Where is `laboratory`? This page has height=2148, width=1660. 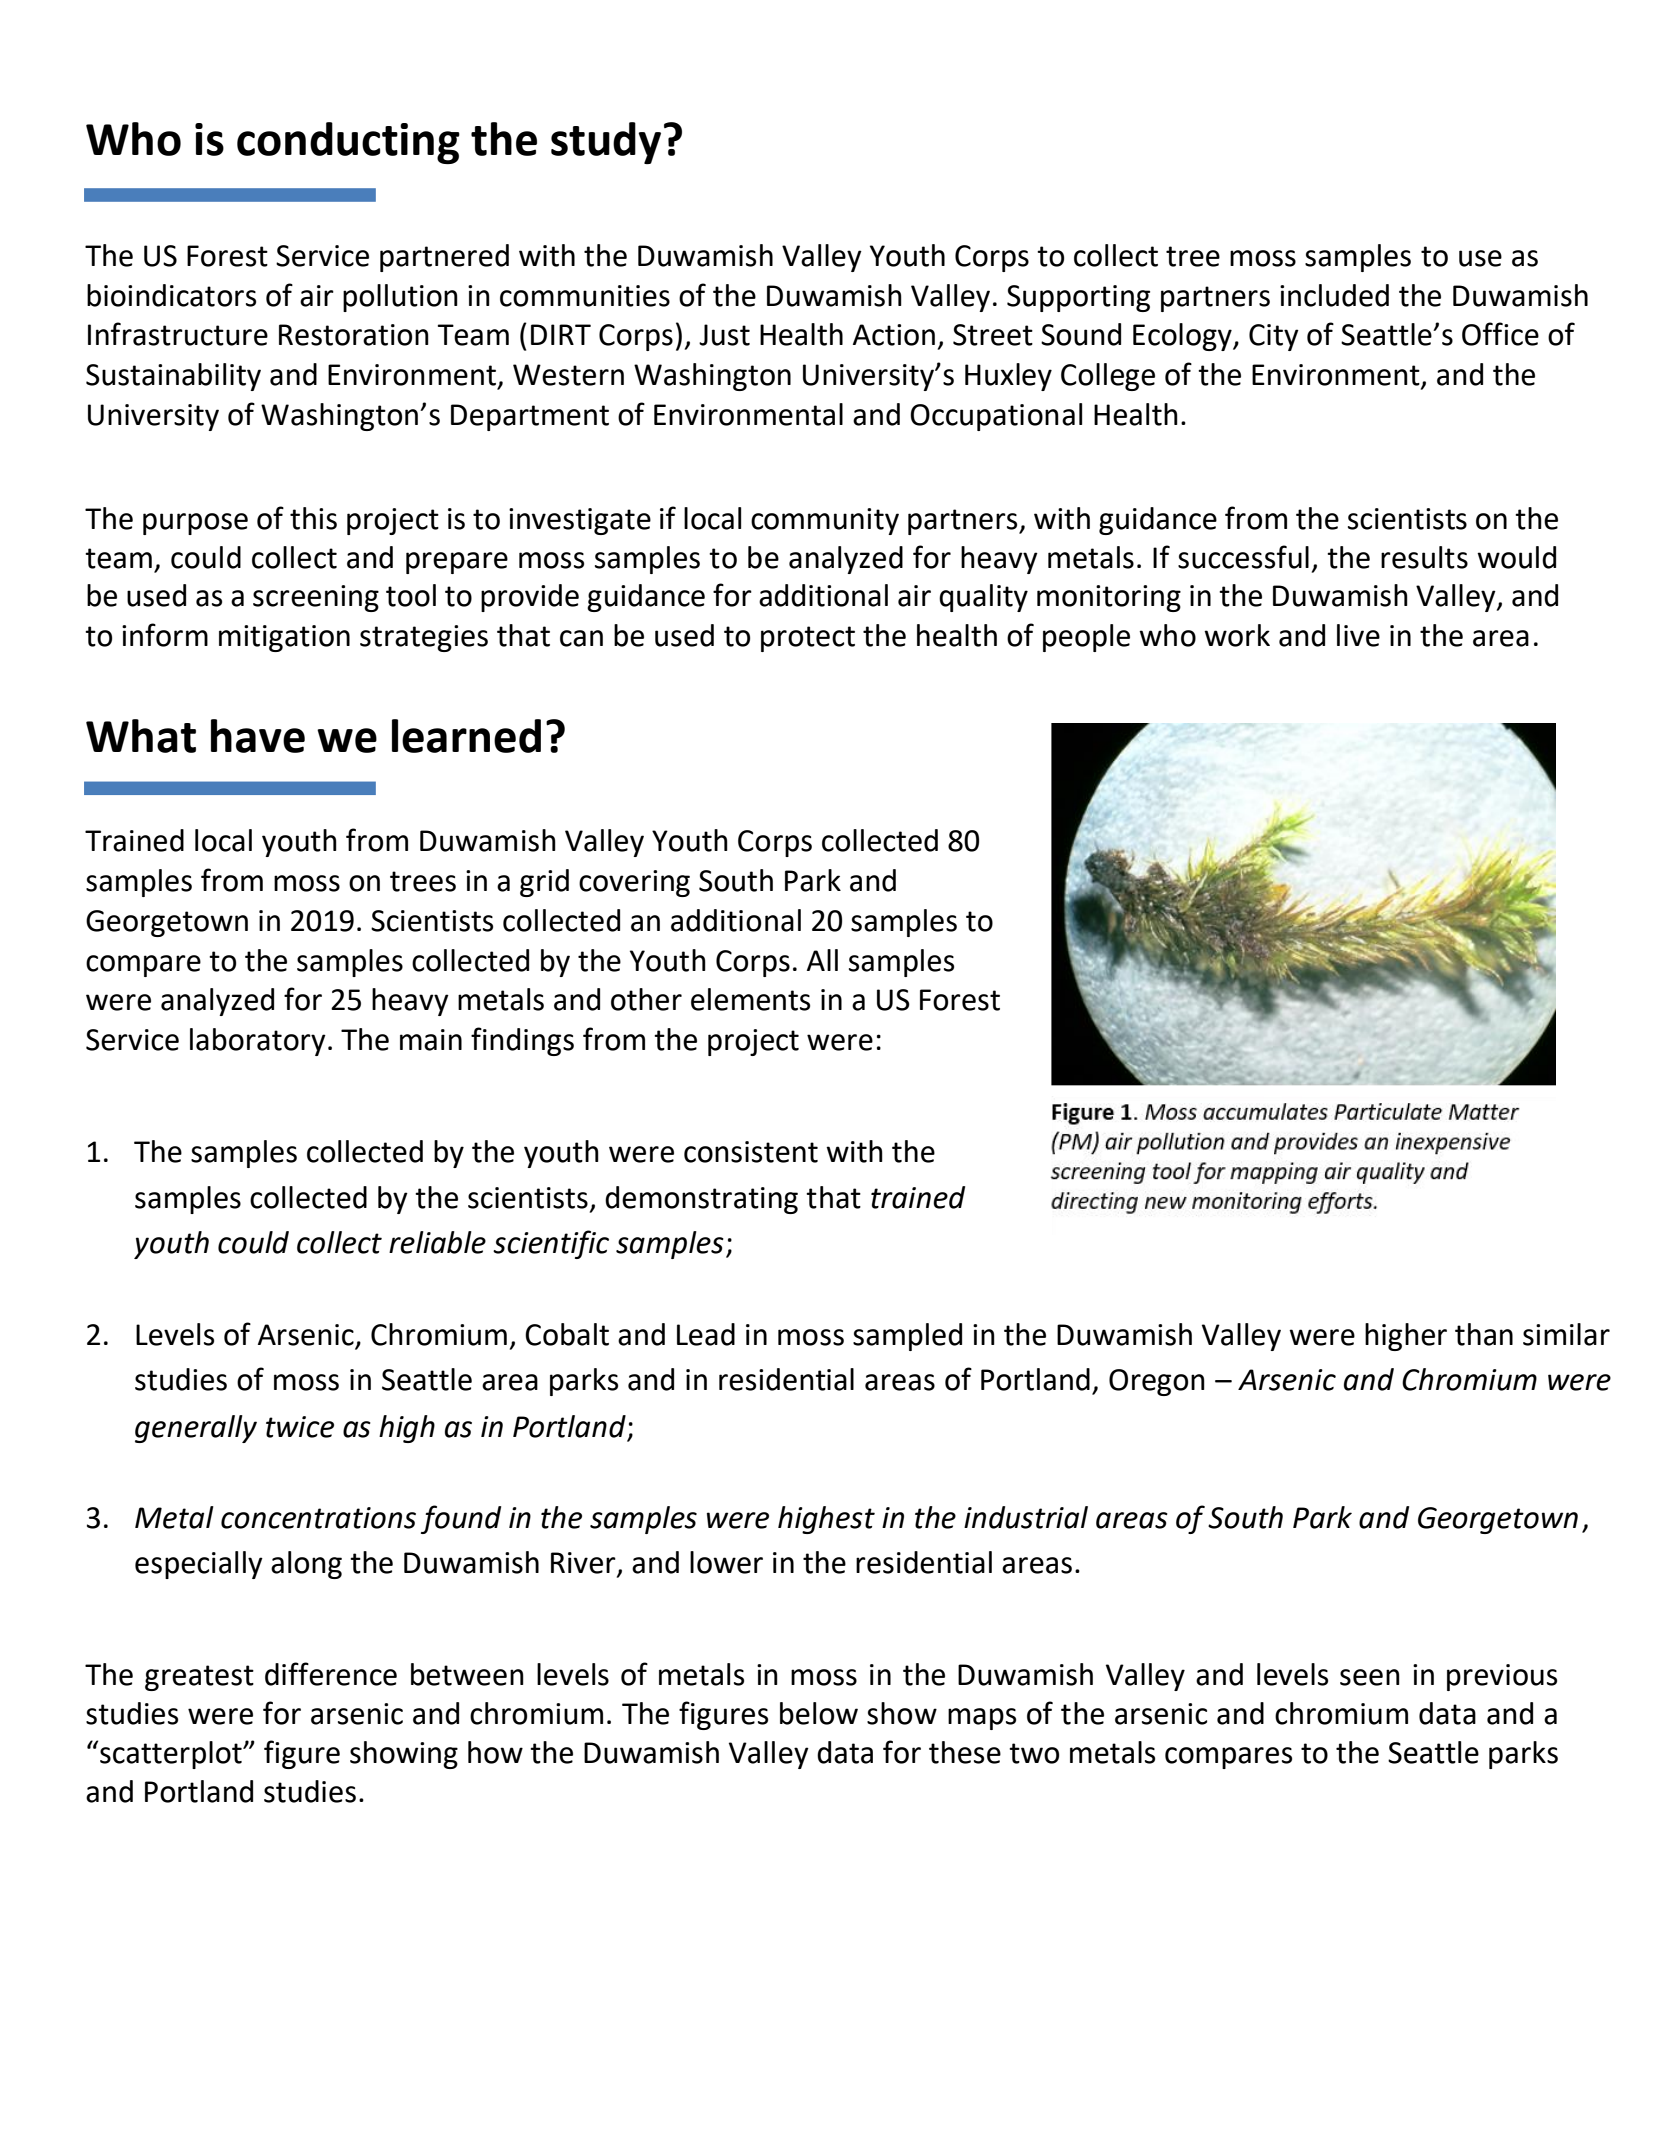
laboratory is located at coordinates (258, 1042).
